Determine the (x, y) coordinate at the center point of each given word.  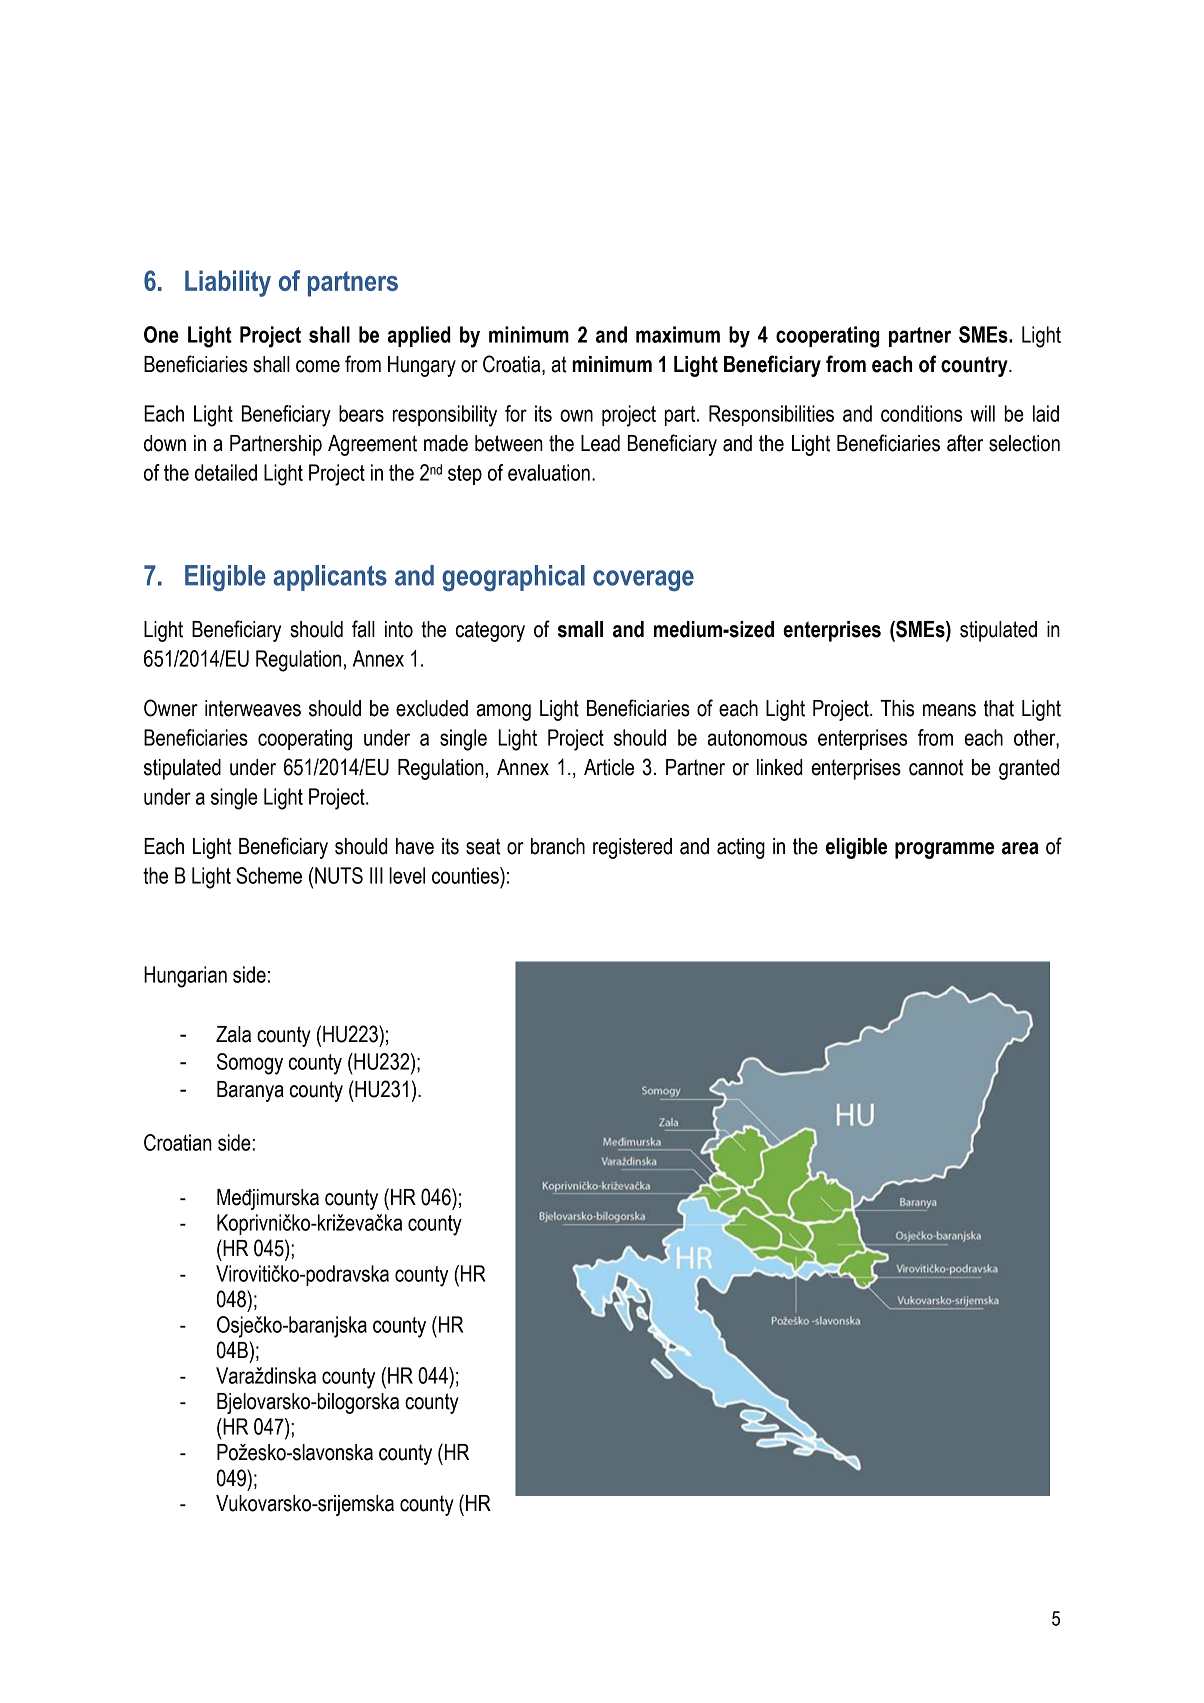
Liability (228, 283)
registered (632, 848)
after (965, 443)
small (580, 629)
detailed (226, 472)
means (949, 710)
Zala (233, 1034)
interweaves (253, 708)
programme (944, 850)
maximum (678, 334)
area (1020, 848)
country (975, 366)
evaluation (549, 472)
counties (466, 875)
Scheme (269, 875)
